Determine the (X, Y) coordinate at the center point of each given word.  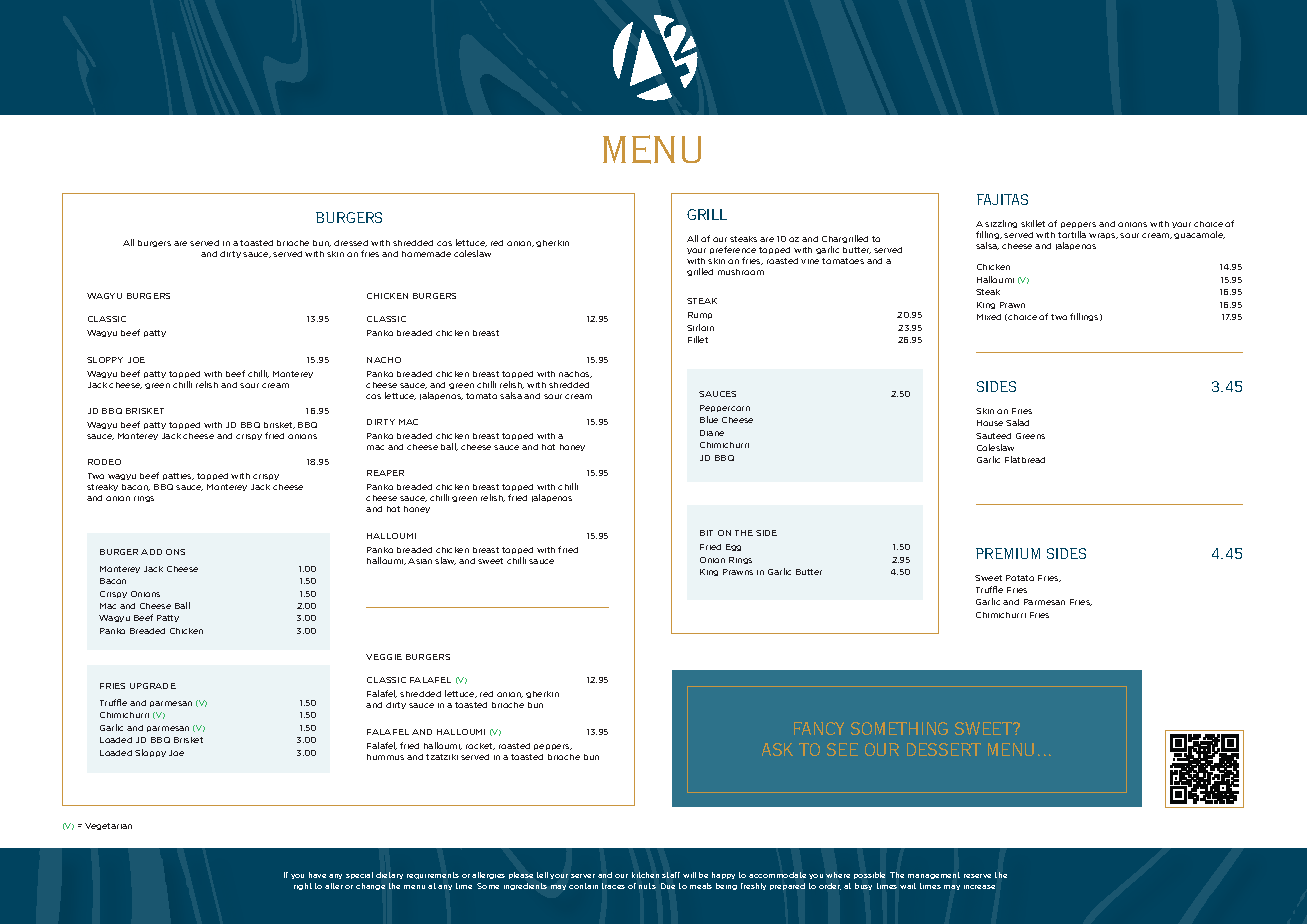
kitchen (645, 875)
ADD (151, 552)
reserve (977, 876)
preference (733, 250)
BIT (706, 533)
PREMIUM (1008, 553)
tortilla (1072, 234)
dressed (351, 243)
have (317, 875)
